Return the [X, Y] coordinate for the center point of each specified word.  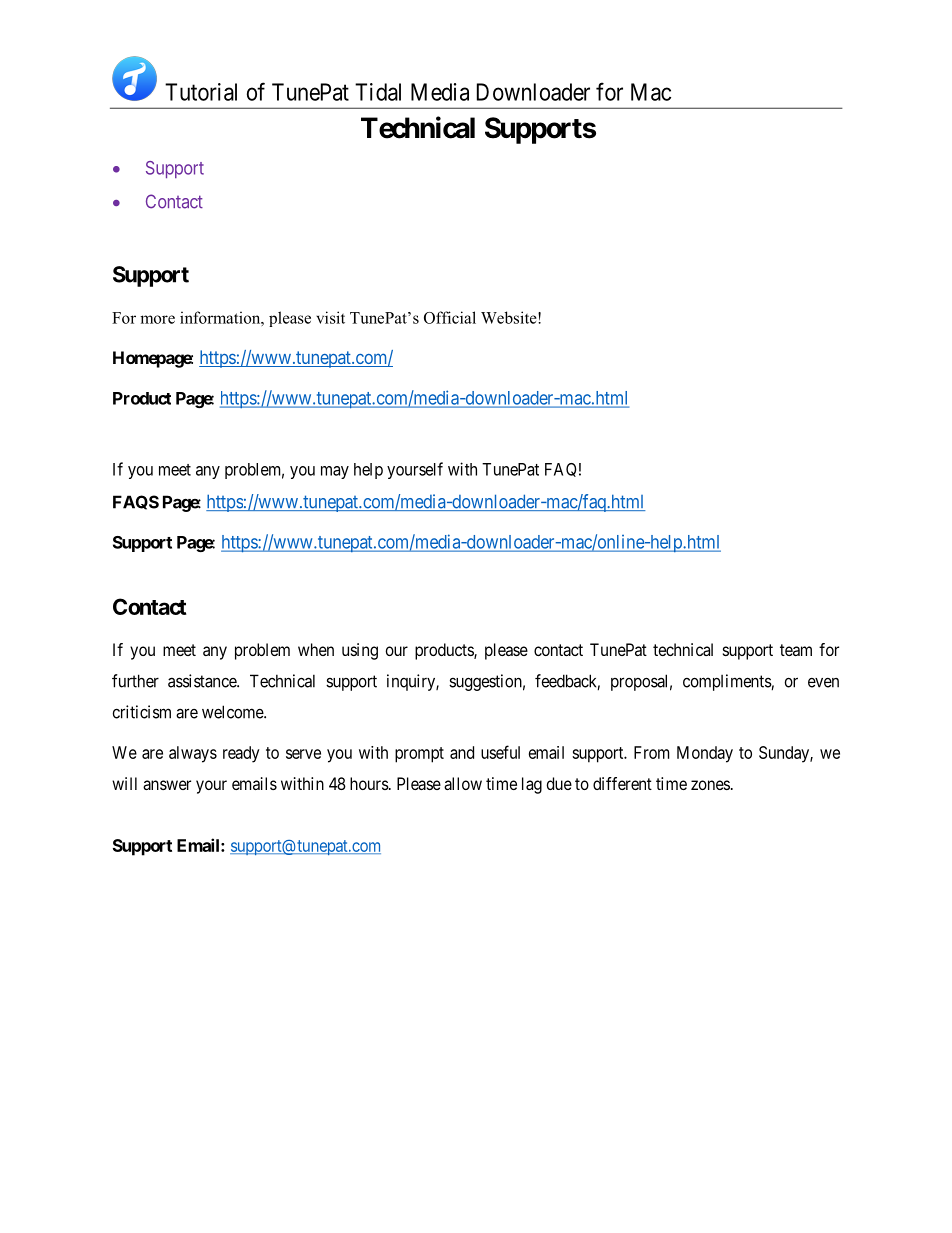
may [335, 472]
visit [330, 317]
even [823, 683]
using [360, 651]
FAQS [136, 502]
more [157, 319]
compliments [727, 682]
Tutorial [201, 92]
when [316, 649]
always [193, 754]
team [796, 650]
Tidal [378, 92]
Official [450, 317]
